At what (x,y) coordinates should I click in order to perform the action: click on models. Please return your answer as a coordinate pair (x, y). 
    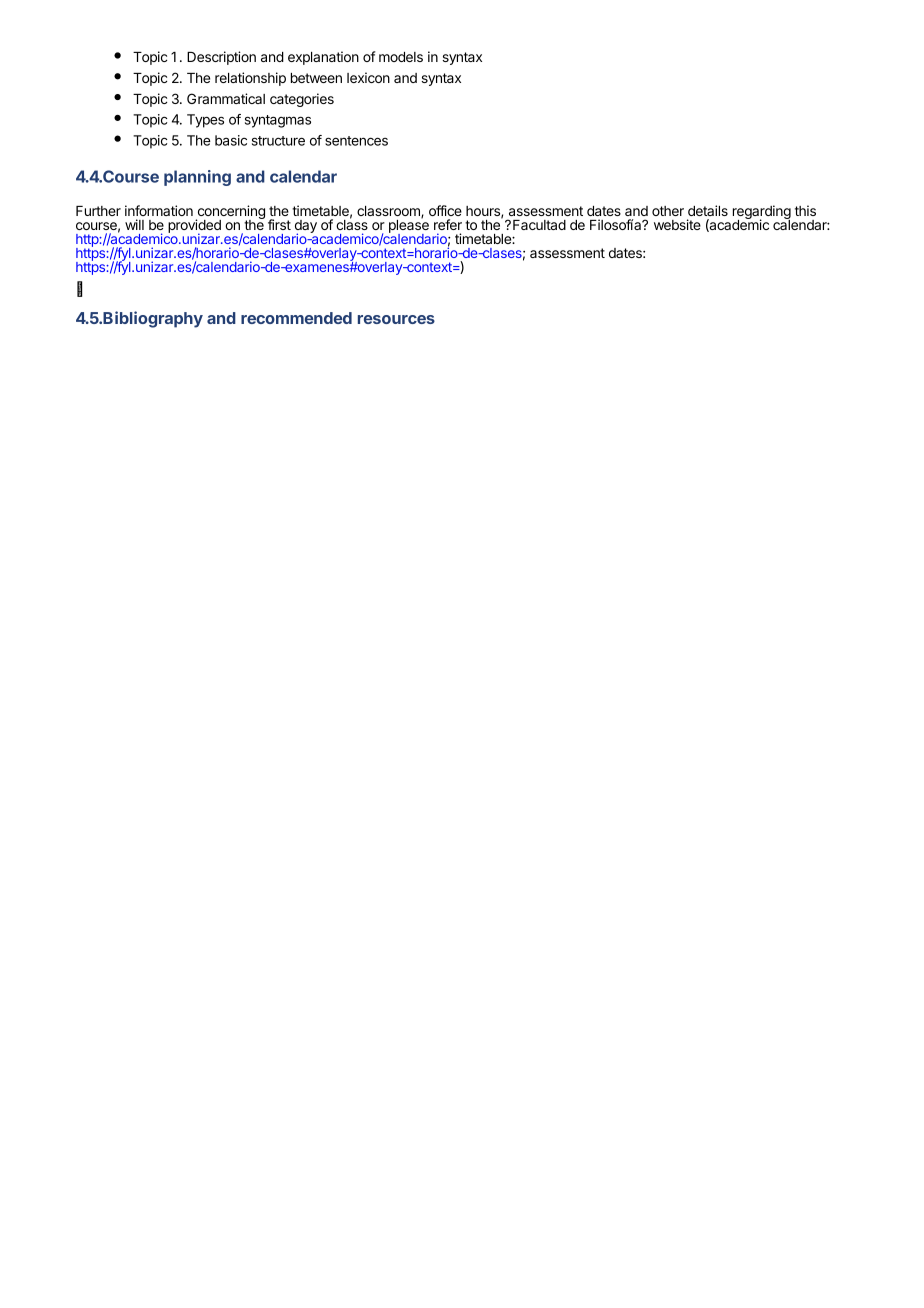
    Looking at the image, I should click on (401, 57).
